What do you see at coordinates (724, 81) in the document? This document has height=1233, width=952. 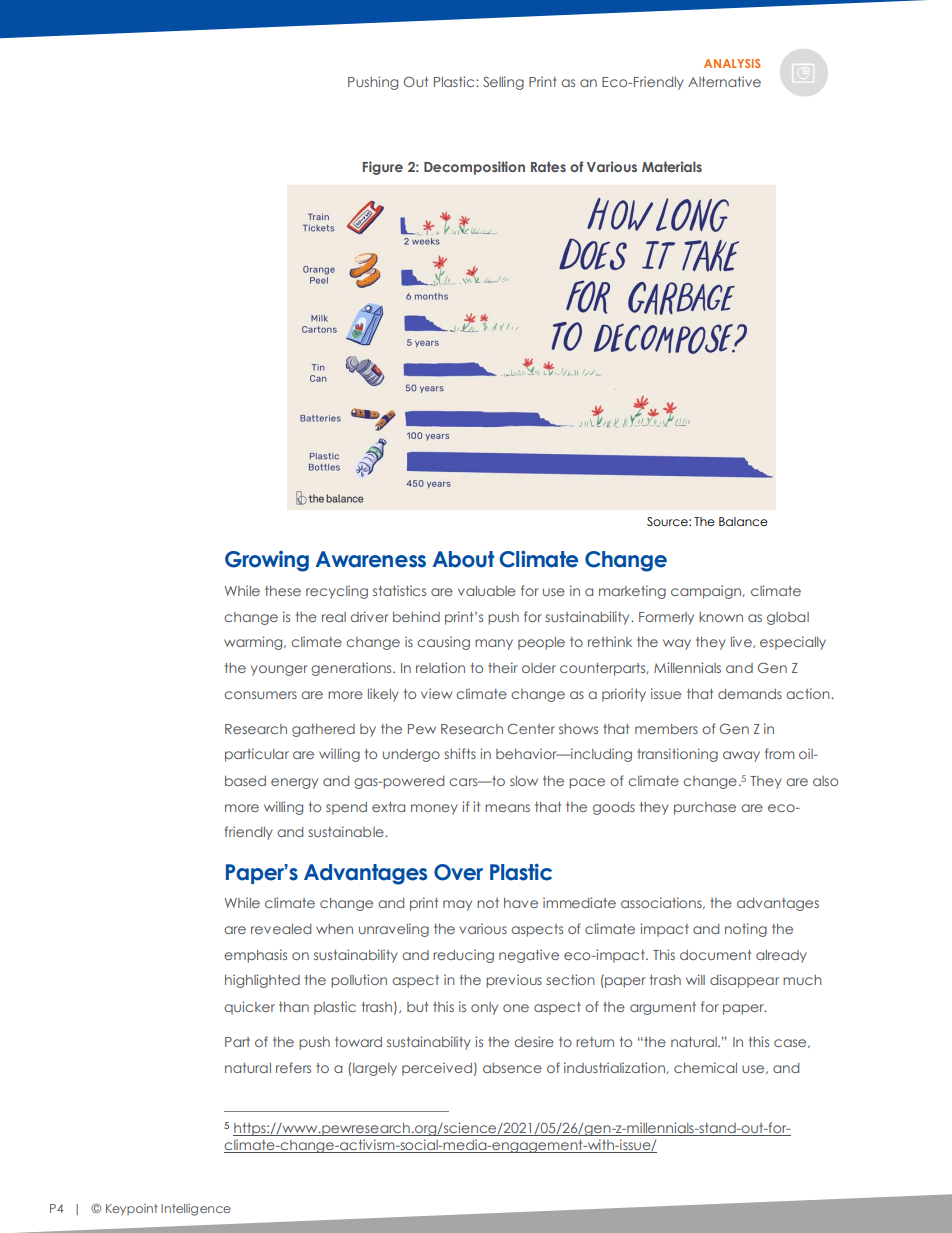 I see `Alternative` at bounding box center [724, 81].
